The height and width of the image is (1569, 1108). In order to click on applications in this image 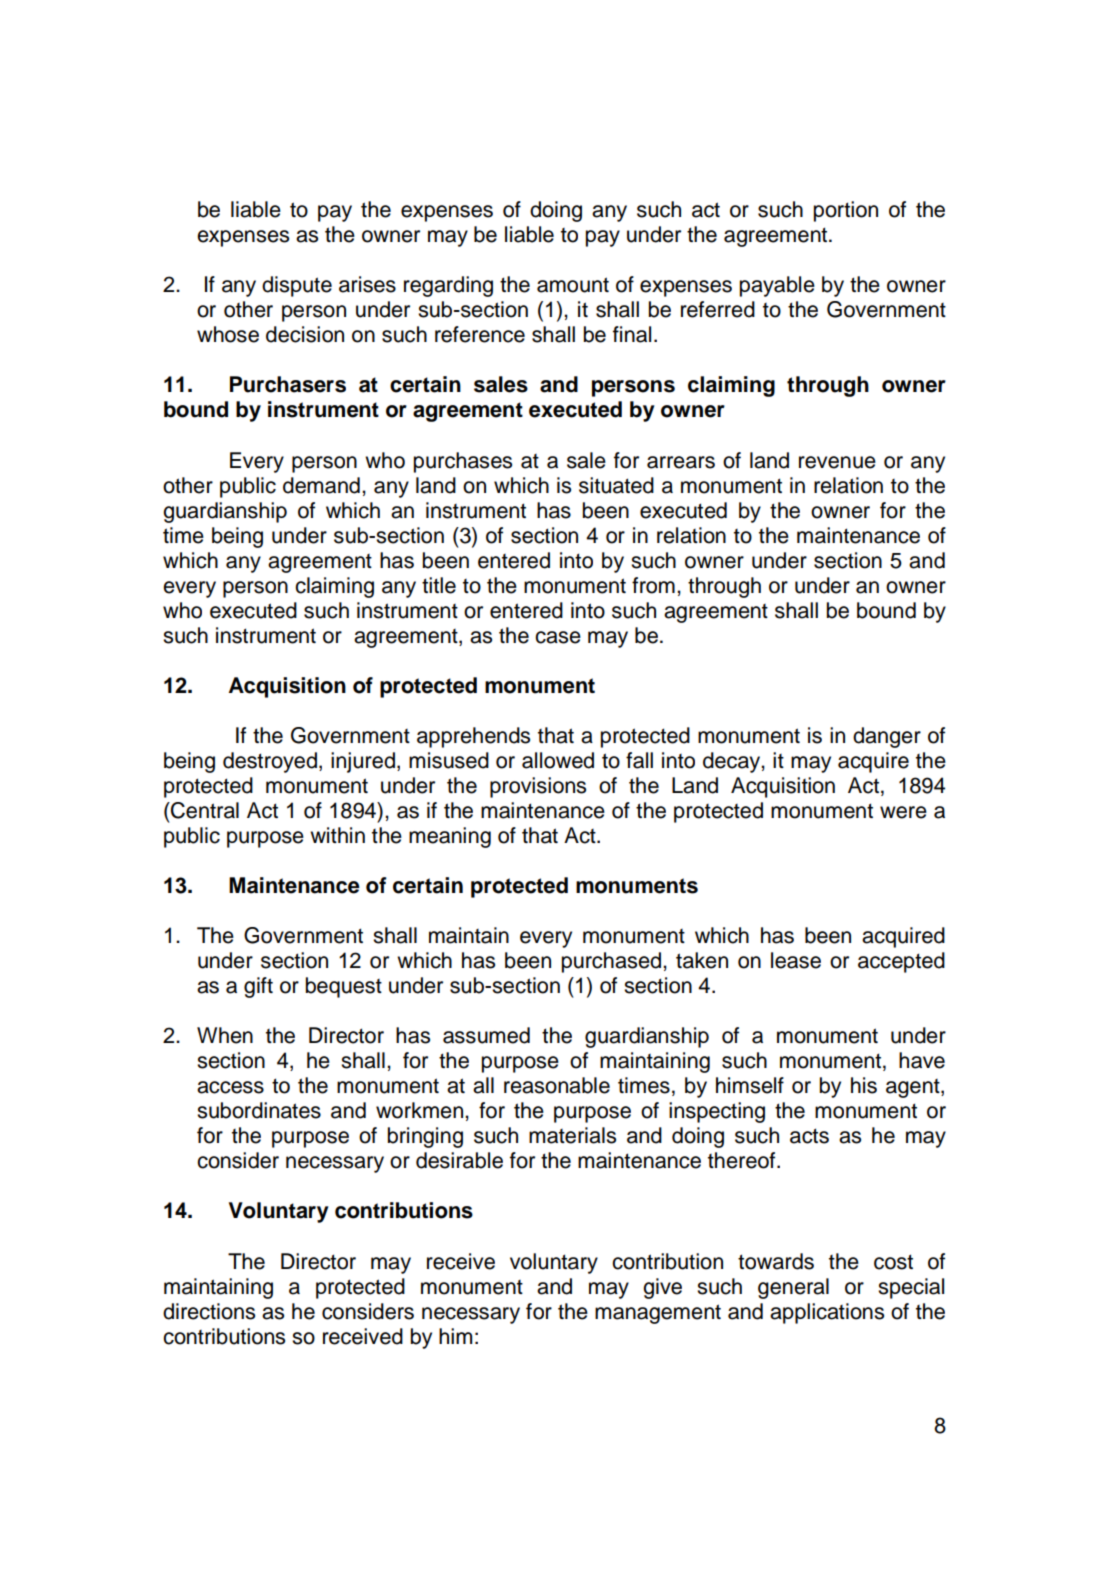, I will do `click(827, 1313)`.
